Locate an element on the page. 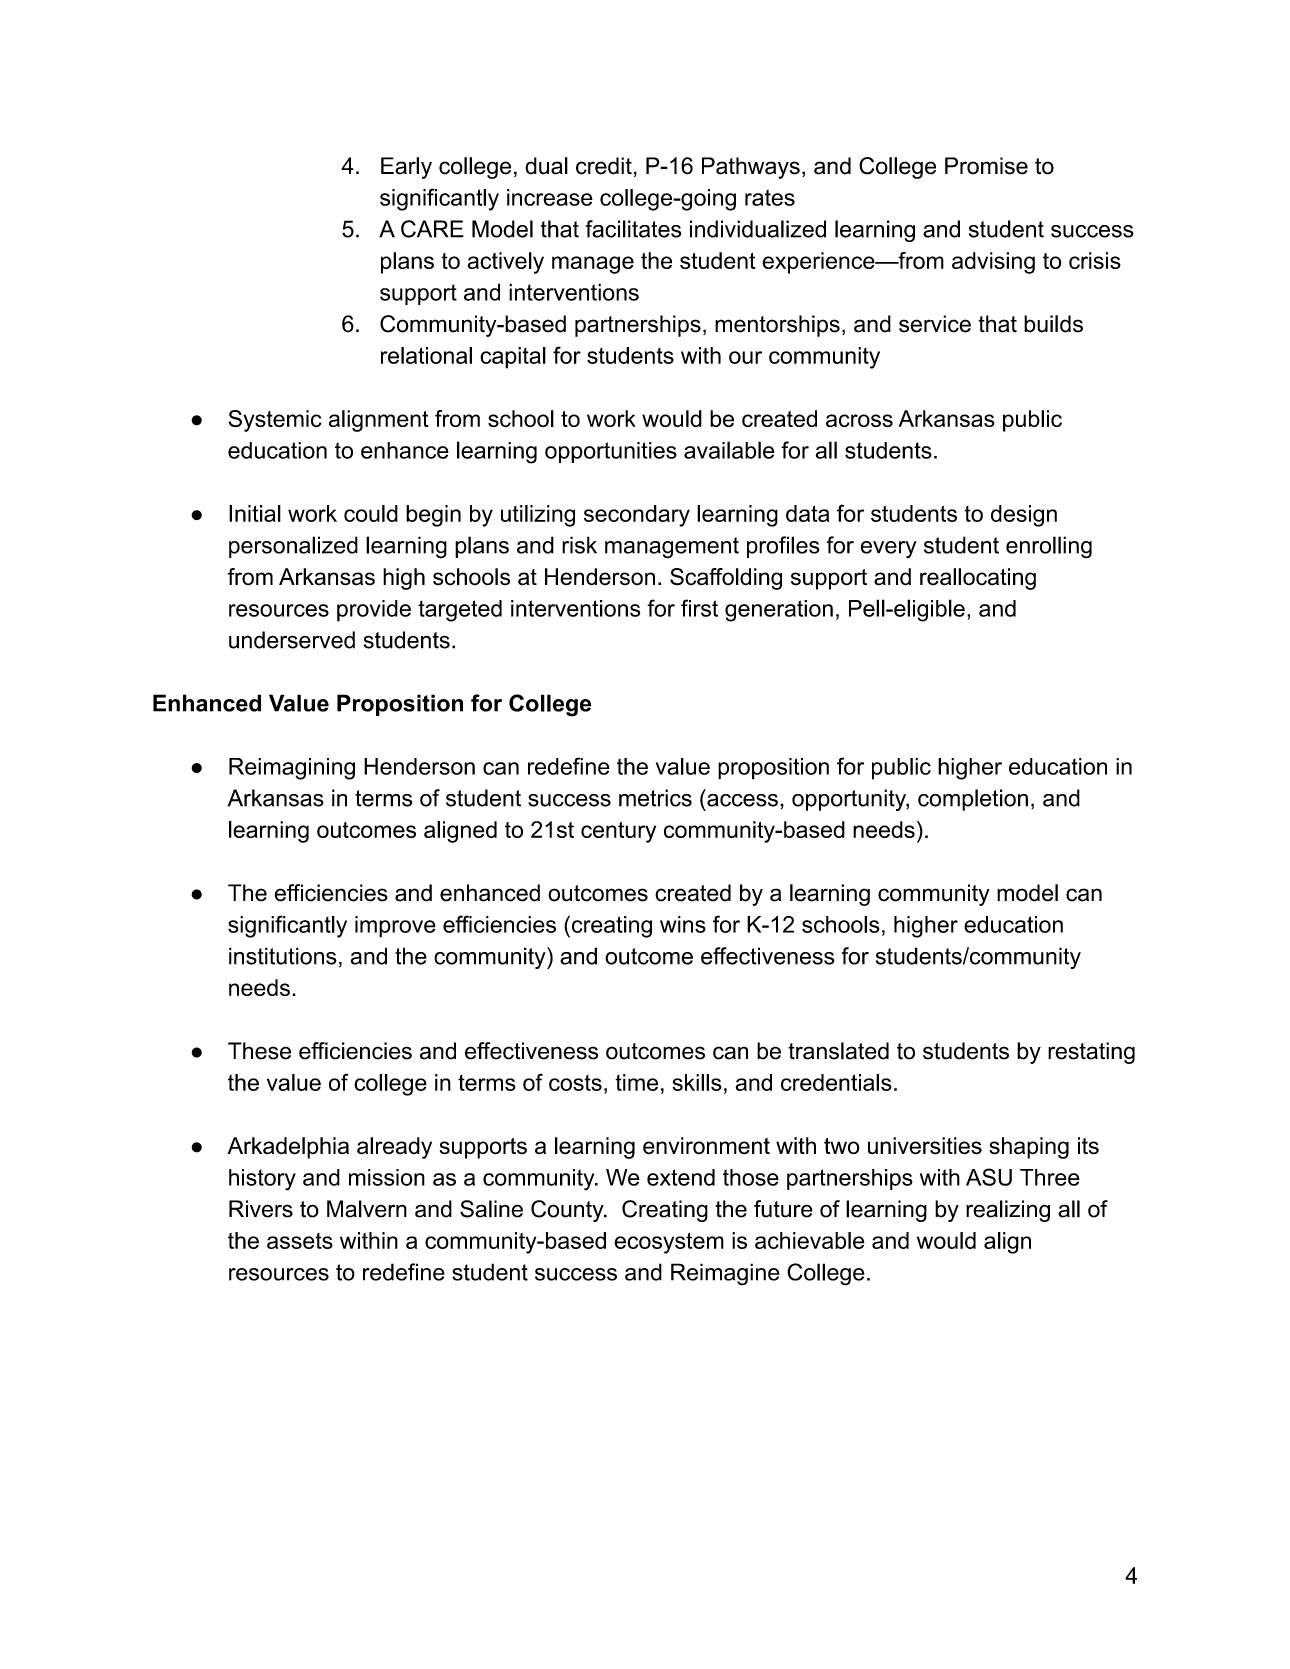 This document has width=1290, height=1669. Reimagining is located at coordinates (292, 769).
